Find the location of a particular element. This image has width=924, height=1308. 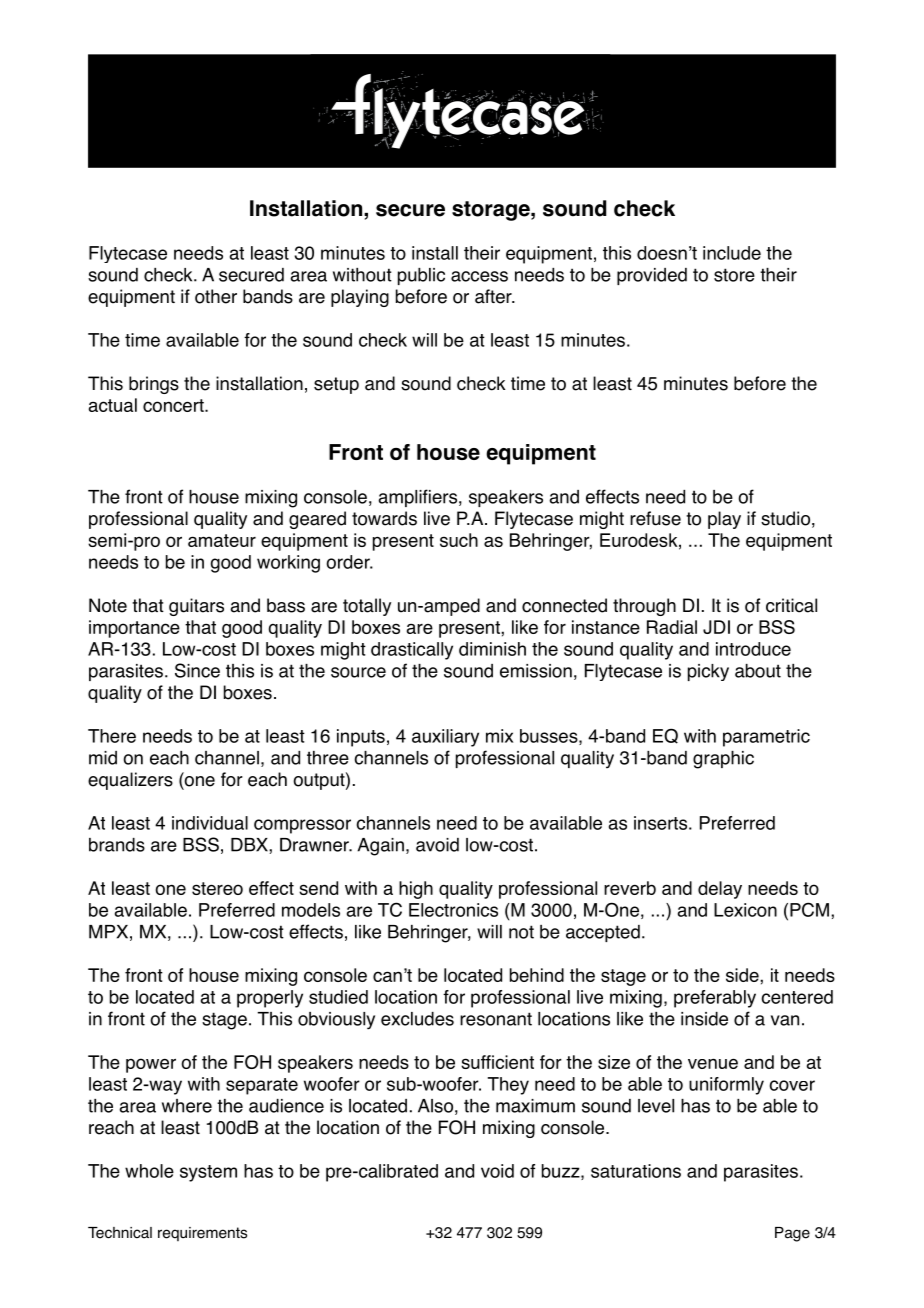

system is located at coordinates (208, 1173).
